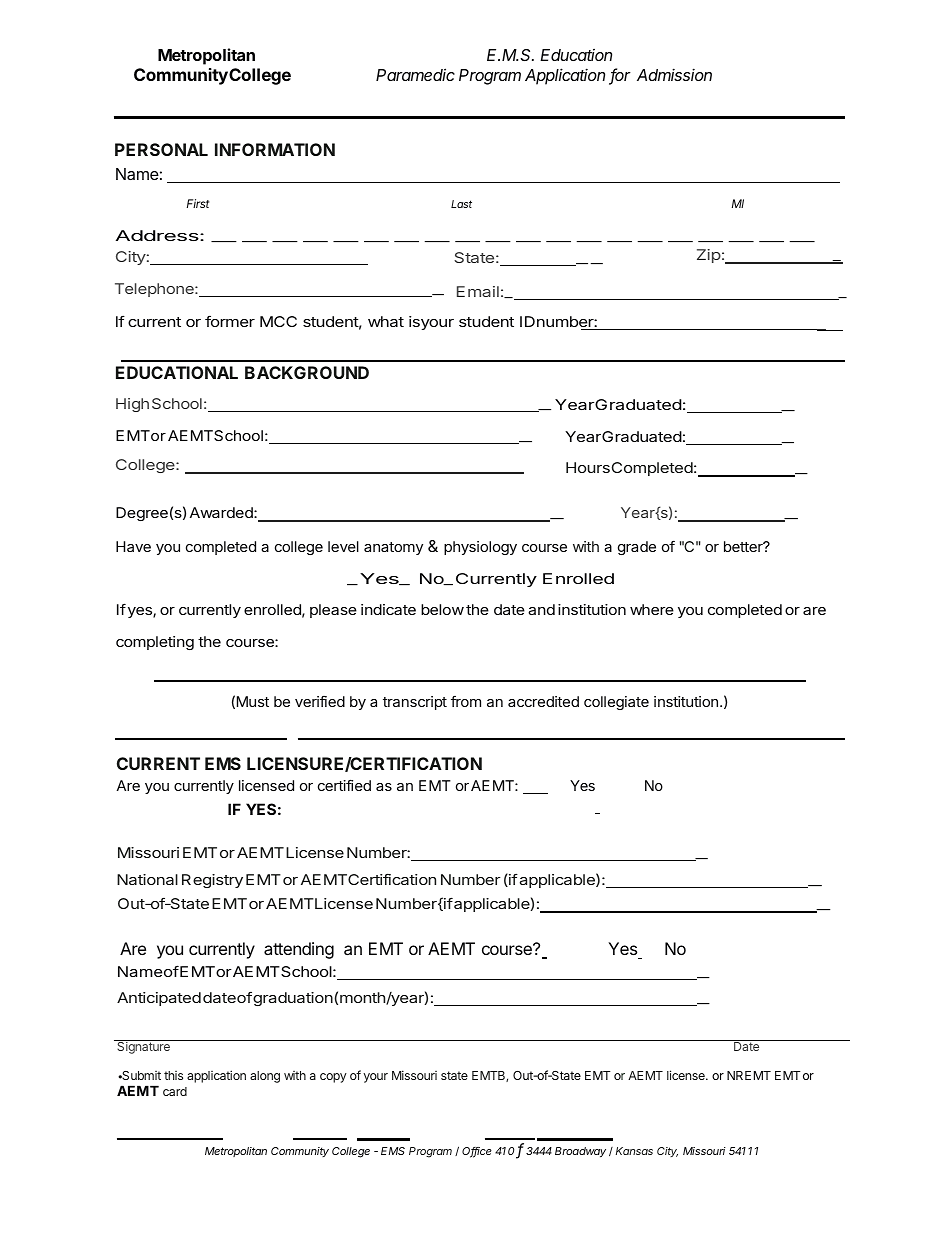  Describe the element at coordinates (709, 256) in the screenshot. I see `Zip` at that location.
